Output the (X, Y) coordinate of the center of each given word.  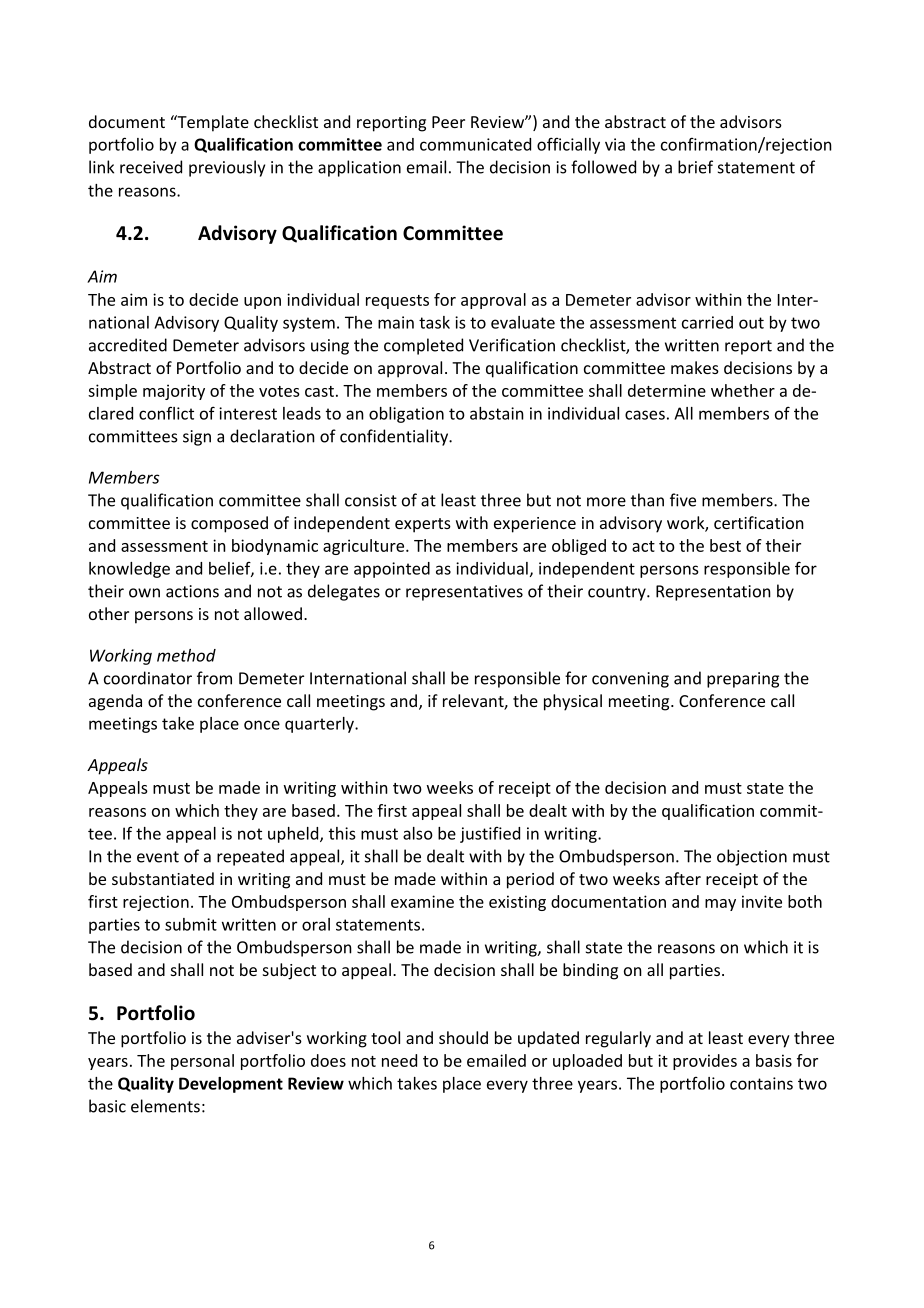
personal (202, 1062)
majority (174, 392)
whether (743, 390)
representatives (464, 593)
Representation (713, 593)
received (151, 167)
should (463, 1037)
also (418, 833)
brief (695, 167)
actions (192, 591)
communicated (475, 144)
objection (752, 857)
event (158, 857)
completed (423, 346)
